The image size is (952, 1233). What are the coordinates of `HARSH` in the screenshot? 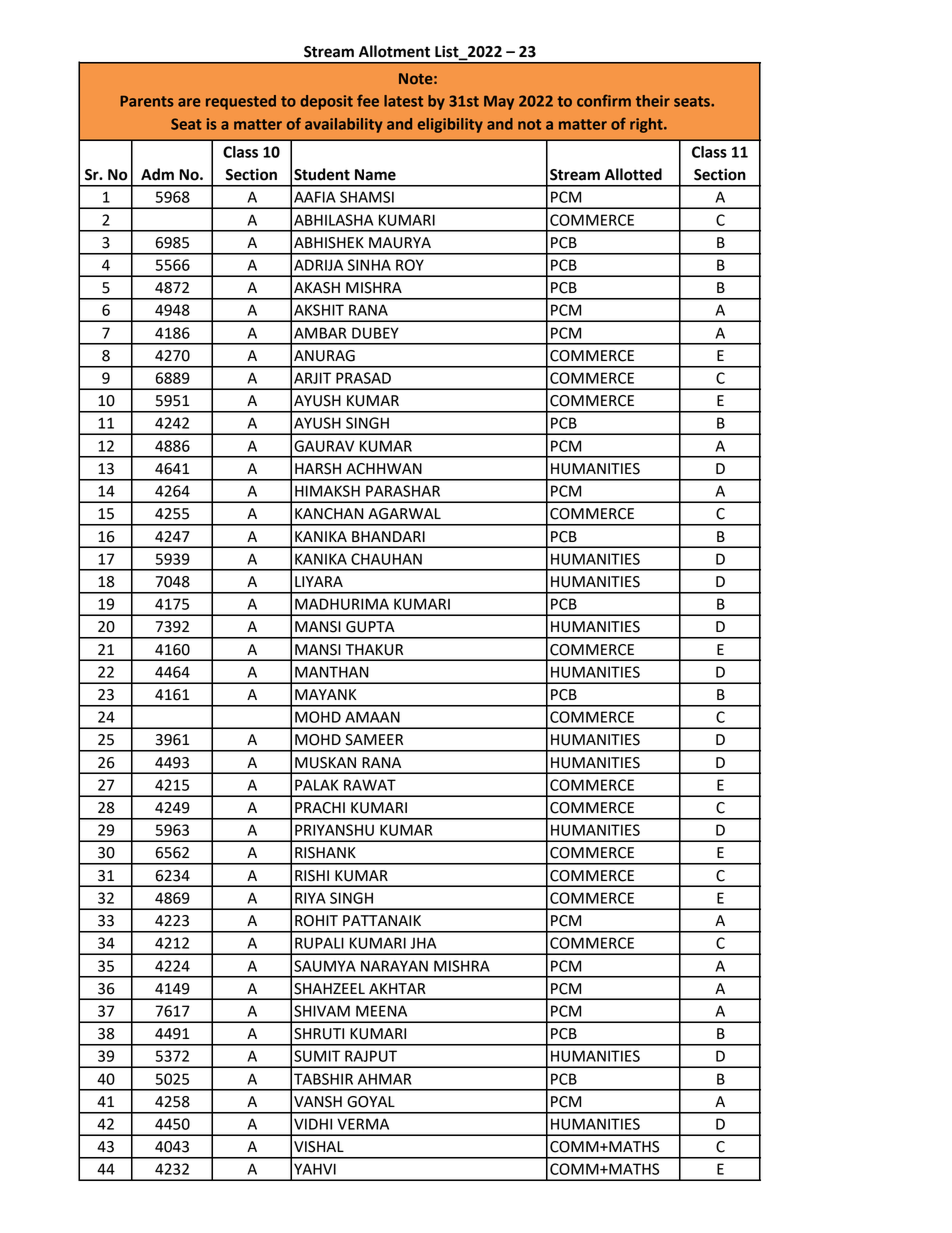 It's located at (318, 469).
